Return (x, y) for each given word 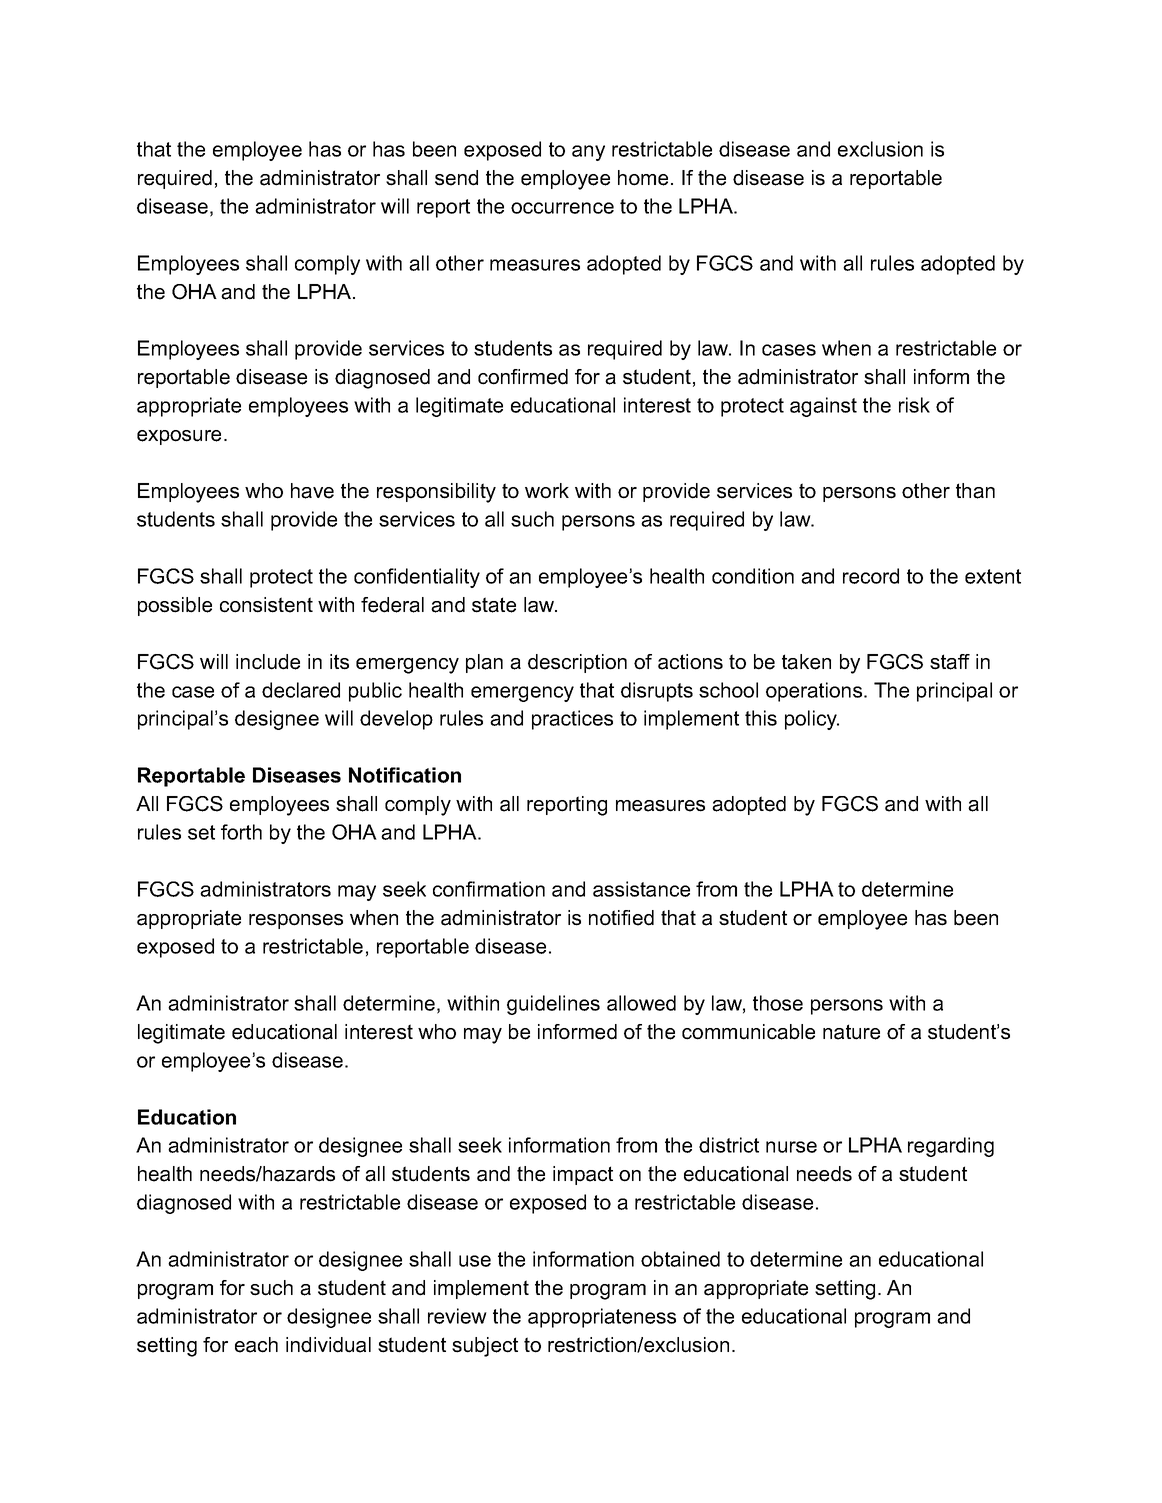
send (456, 178)
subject (485, 1347)
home (643, 178)
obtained (680, 1259)
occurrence (562, 208)
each (256, 1345)
